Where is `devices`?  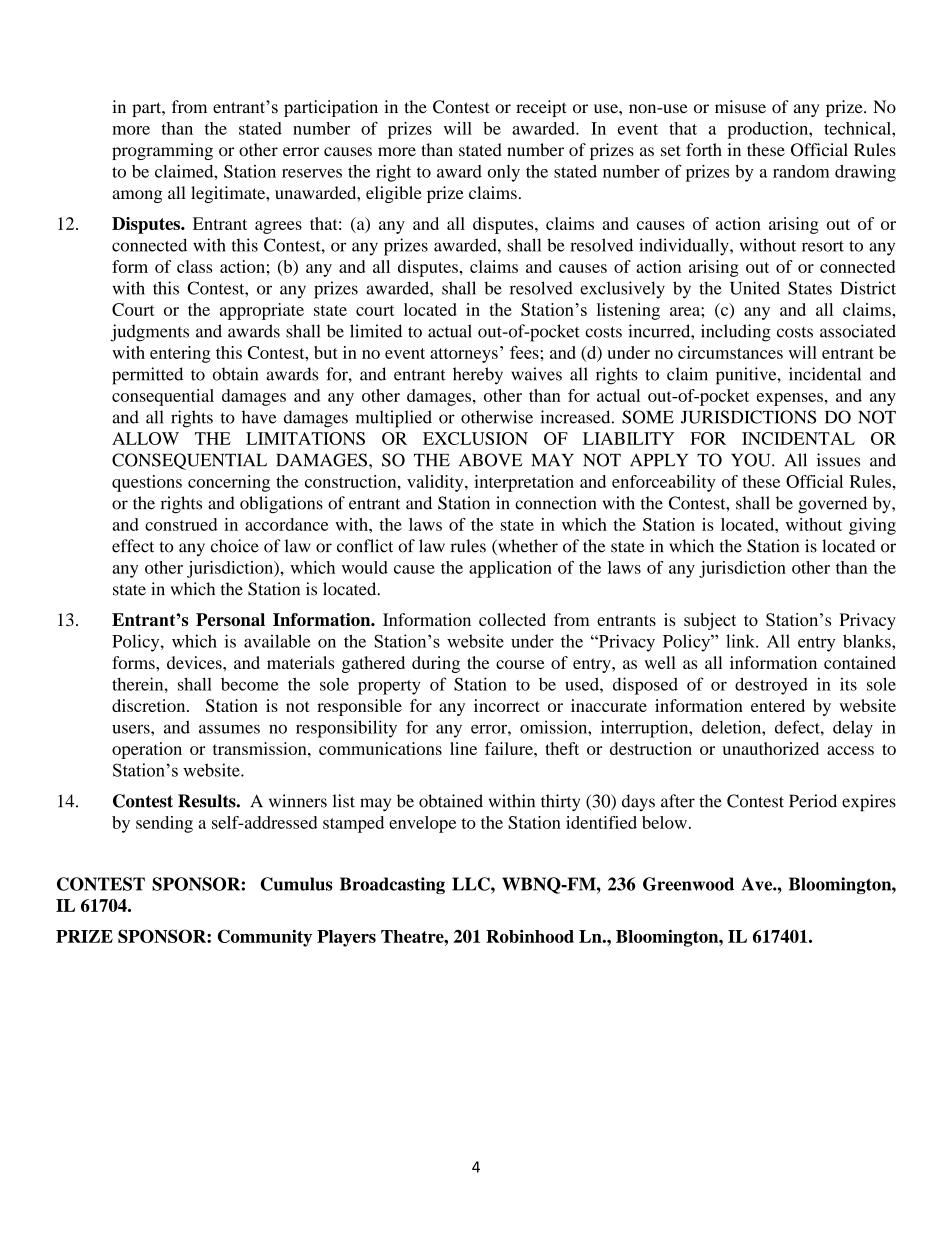 devices is located at coordinates (195, 662).
